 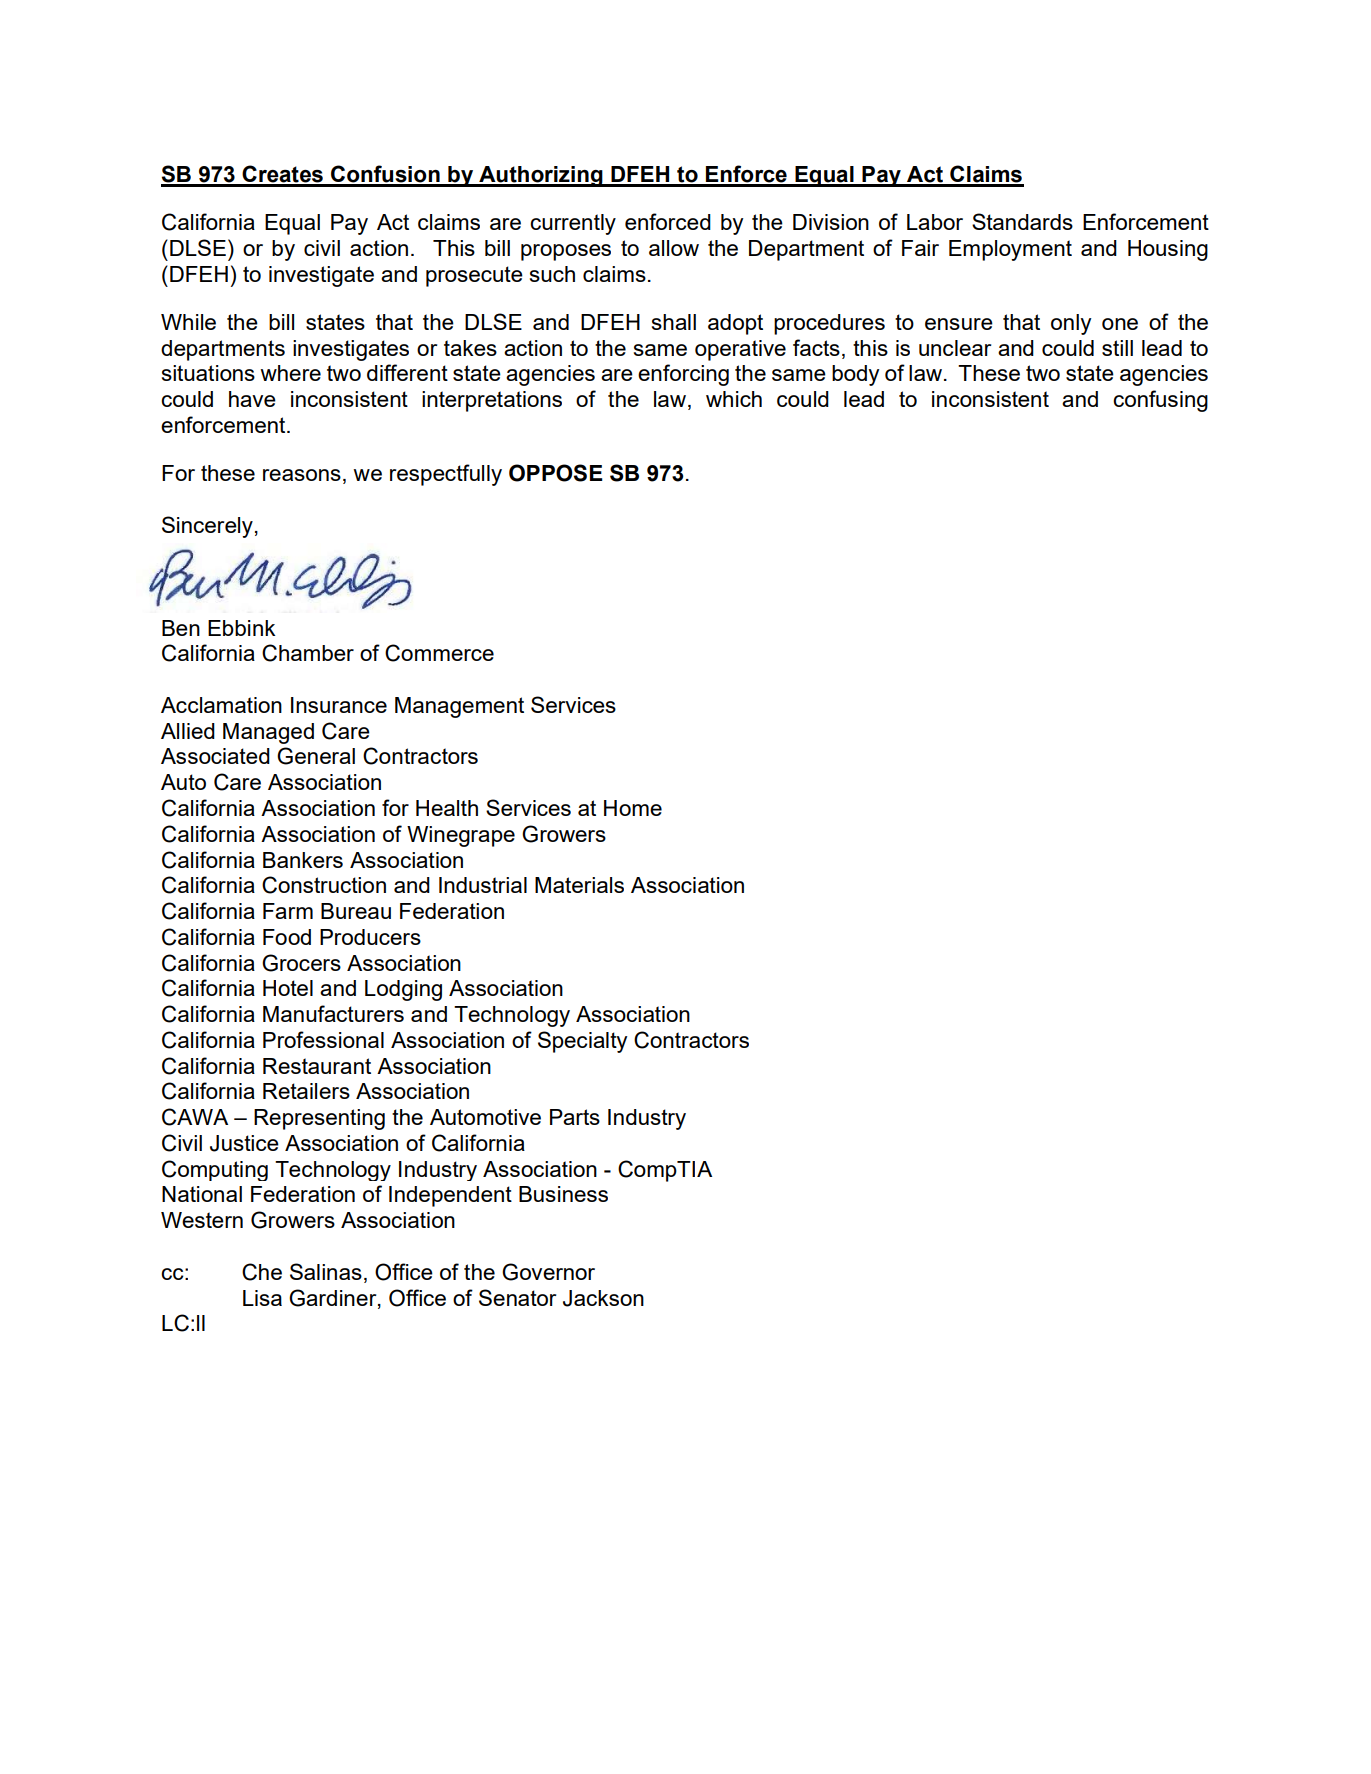 I want to click on OPPOSE, so click(x=556, y=473).
